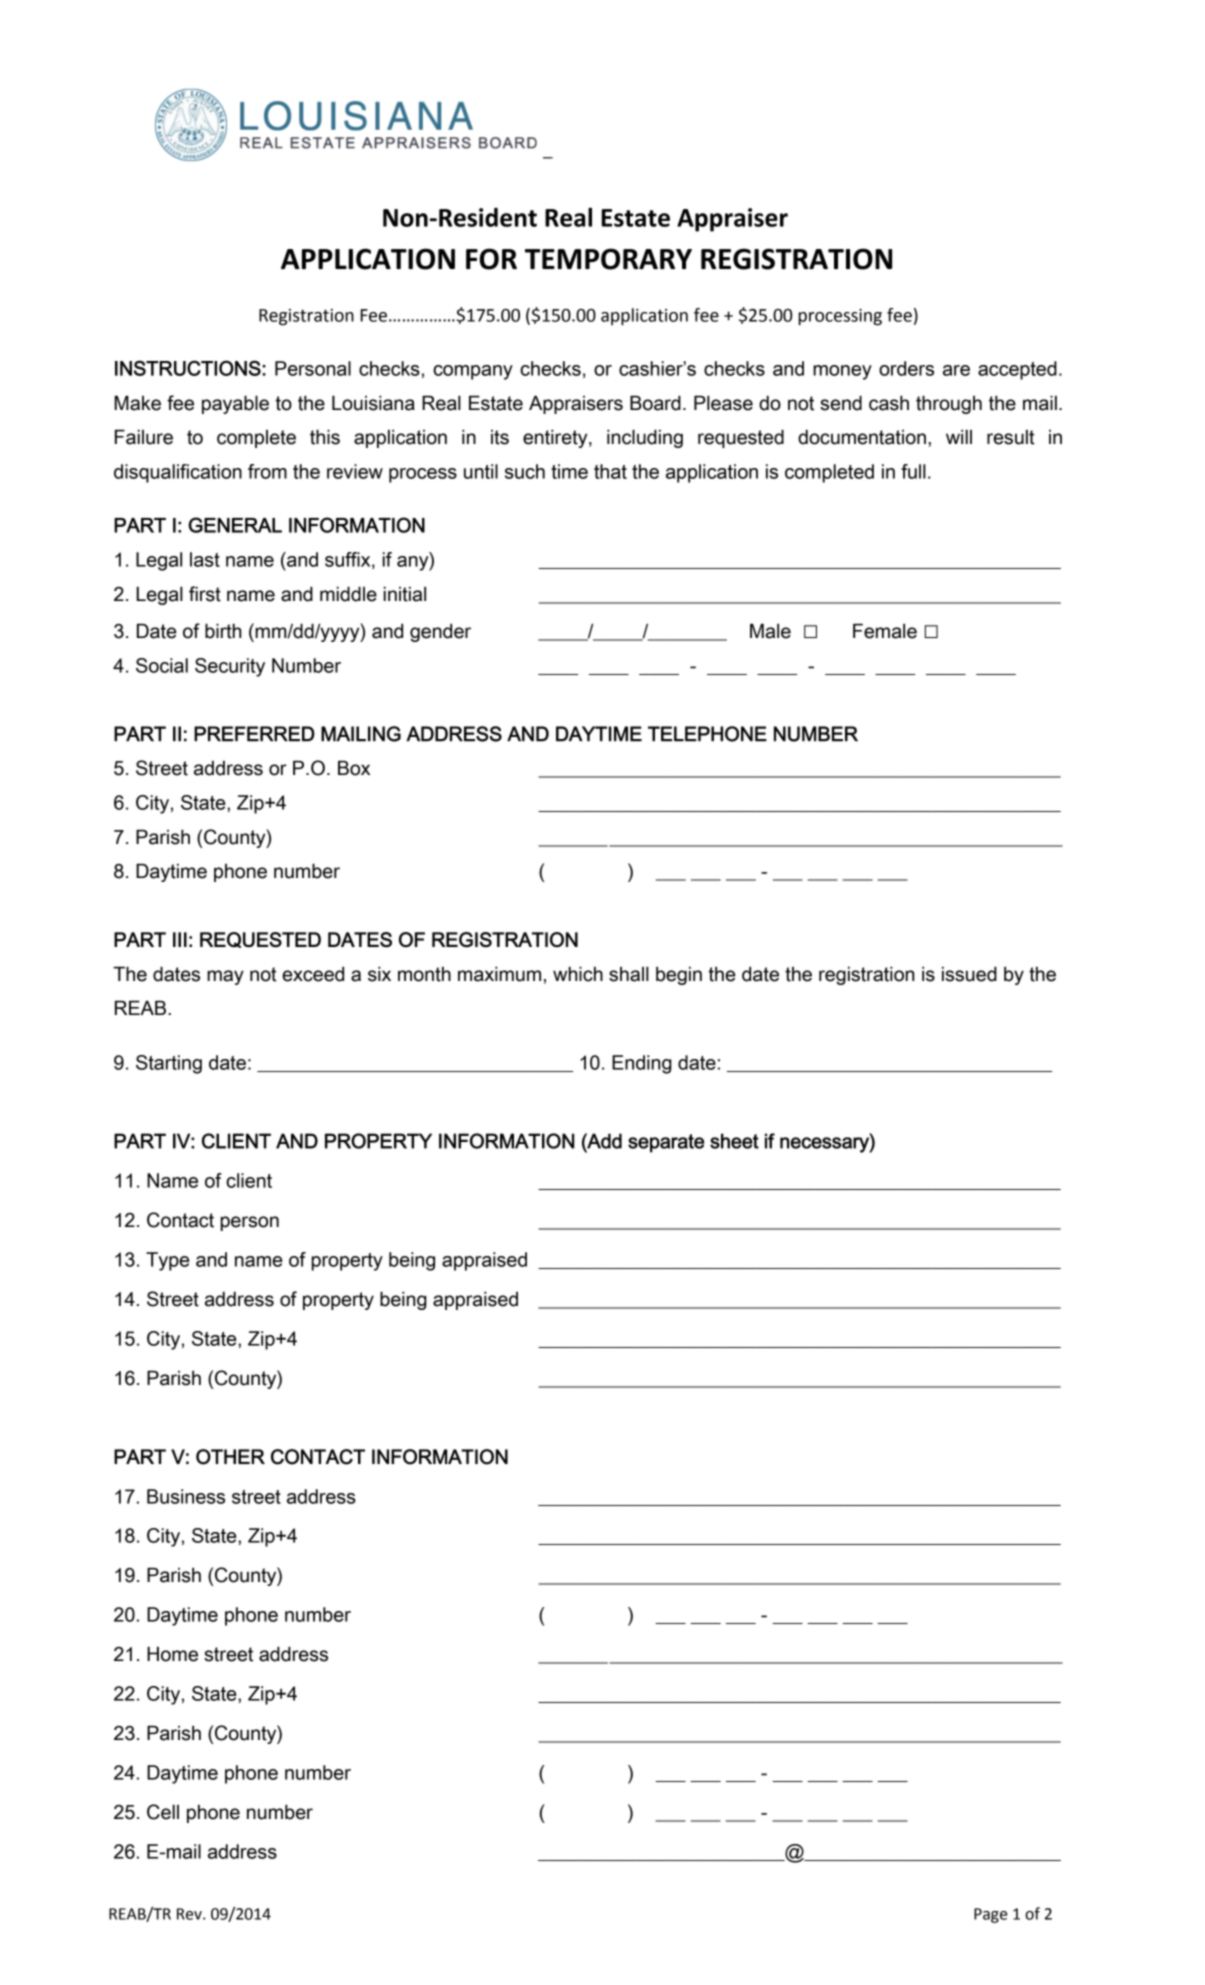 This document has width=1205, height=1985. What do you see at coordinates (230, 1457) in the document?
I see `OTHER` at bounding box center [230, 1457].
